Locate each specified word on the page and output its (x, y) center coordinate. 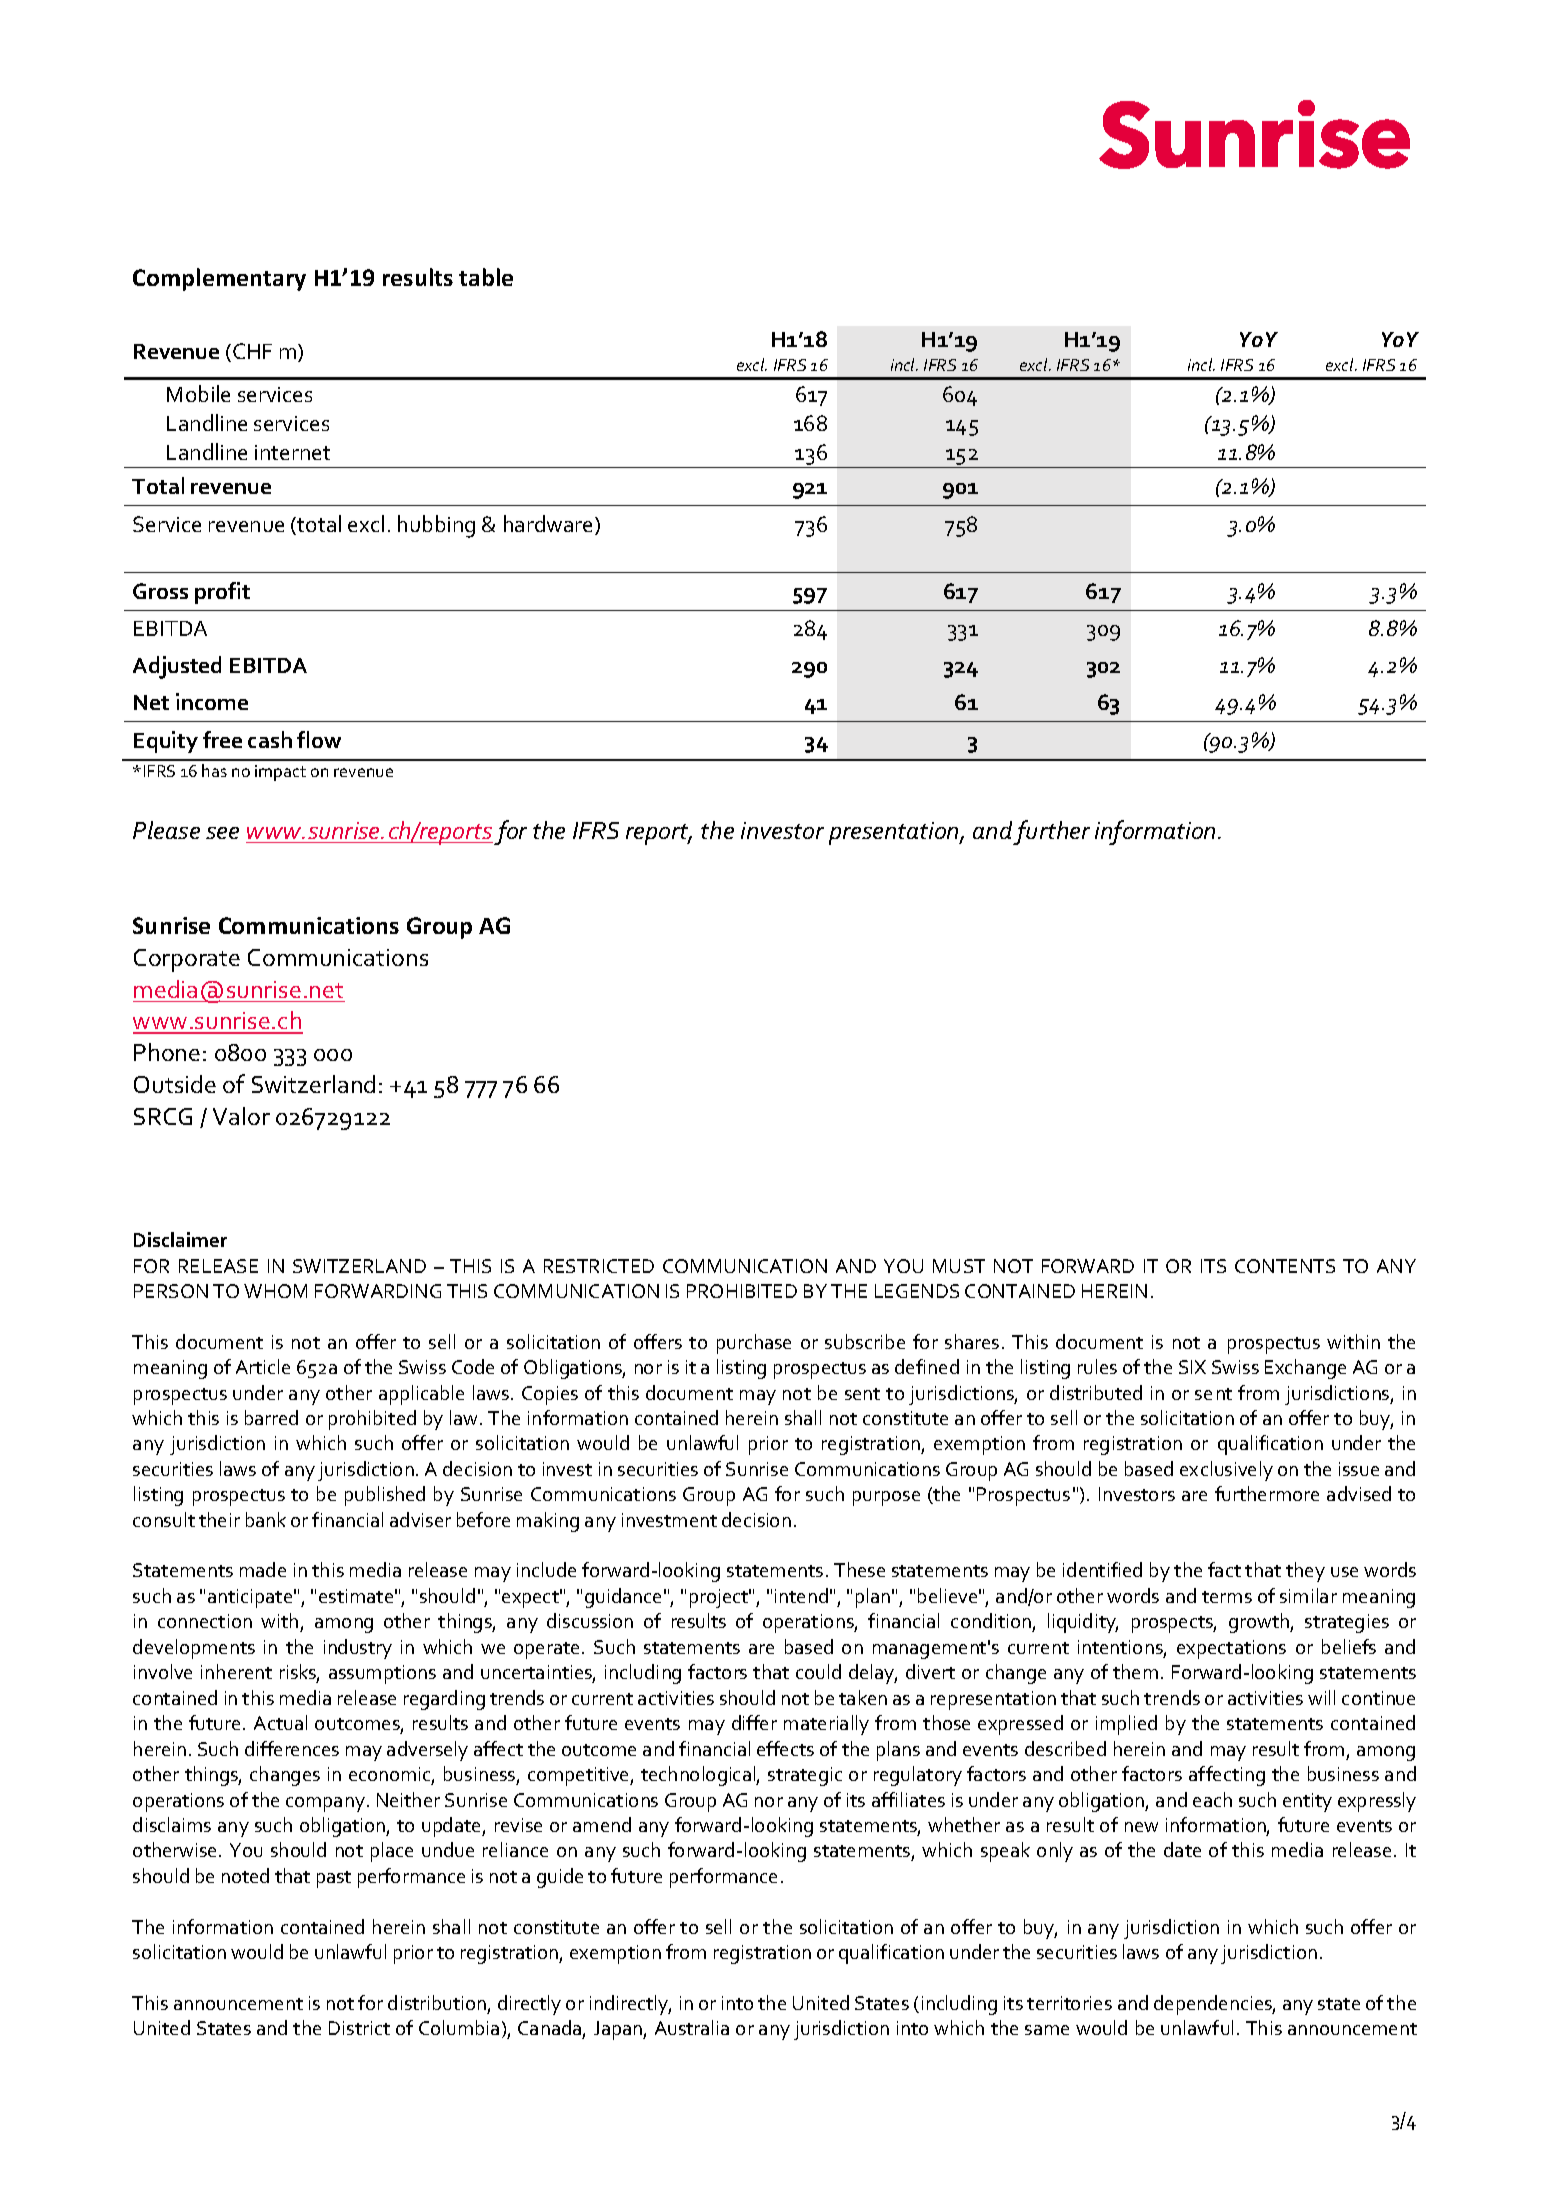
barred (271, 1417)
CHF (252, 351)
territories (1069, 2003)
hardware (548, 523)
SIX (1192, 1367)
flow (319, 739)
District (359, 2028)
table (486, 277)
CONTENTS (1285, 1266)
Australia (692, 2027)
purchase (754, 1344)
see (222, 833)
